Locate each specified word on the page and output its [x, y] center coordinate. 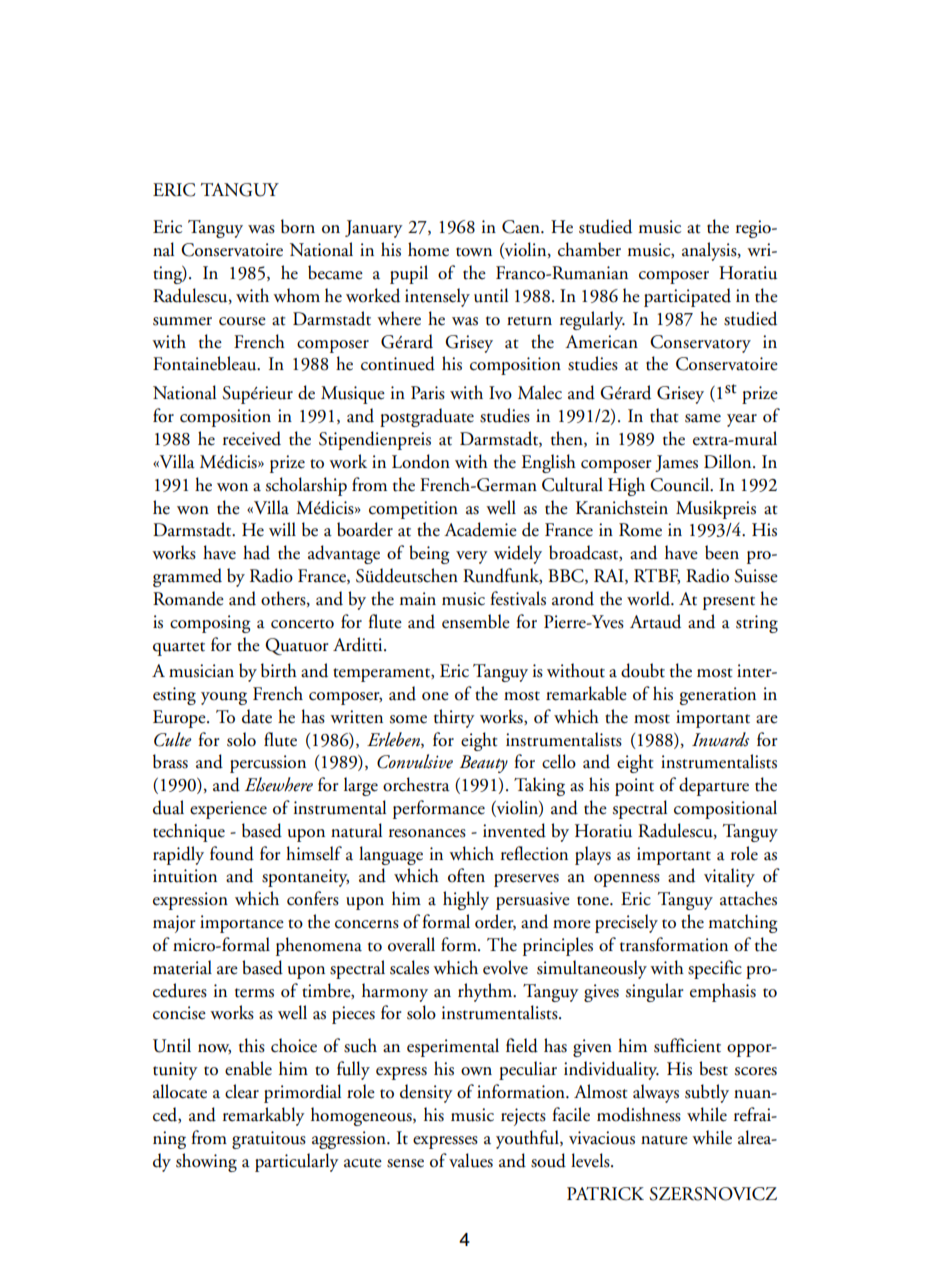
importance [242, 924]
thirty [454, 718]
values [471, 1160]
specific [715, 969]
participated [687, 297]
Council [681, 484]
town [474, 252]
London [421, 461]
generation [718, 696]
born [298, 226]
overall [411, 944]
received [252, 438]
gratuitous [269, 1140]
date [257, 716]
